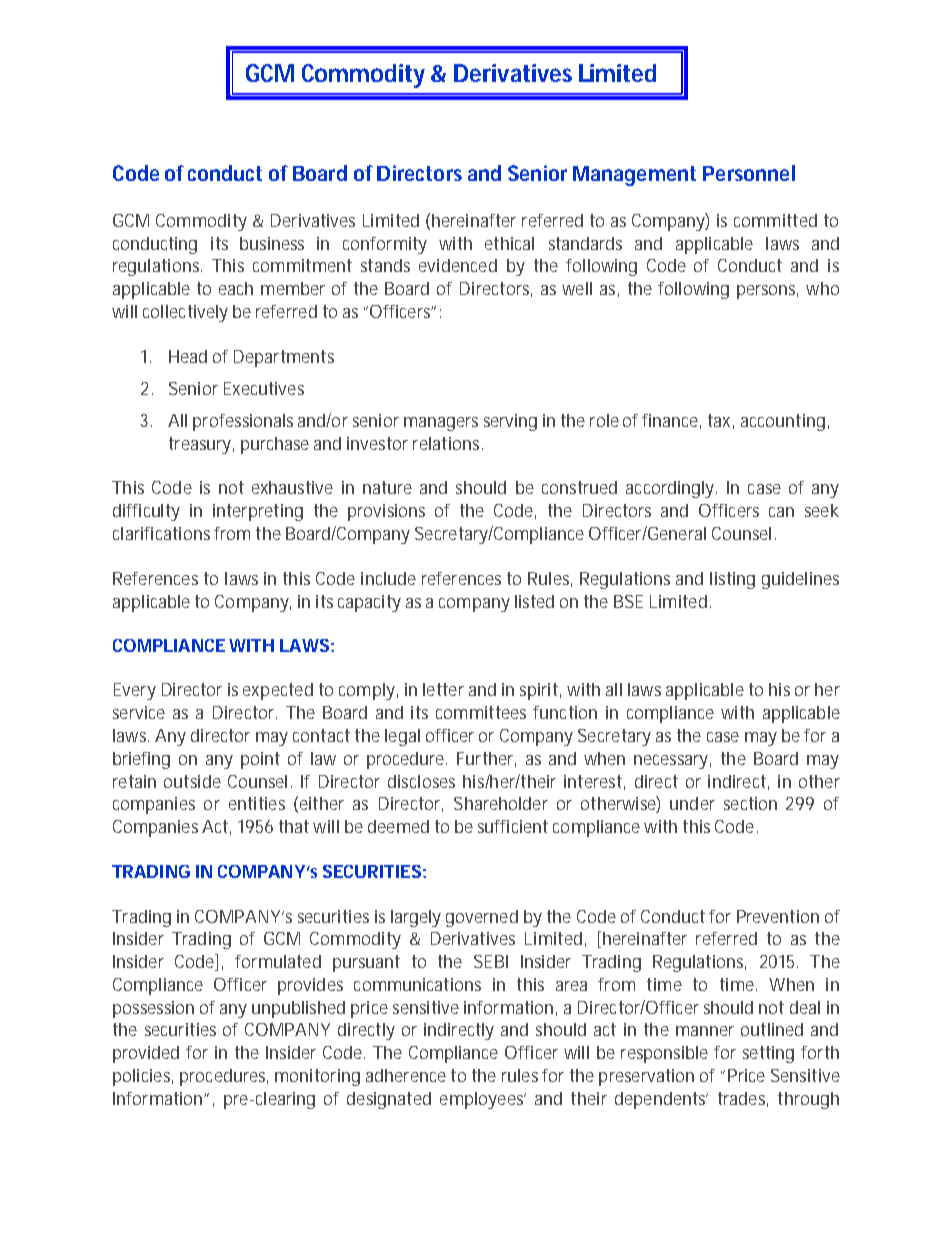 The height and width of the screenshot is (1233, 952). I want to click on interpreting, so click(258, 512).
